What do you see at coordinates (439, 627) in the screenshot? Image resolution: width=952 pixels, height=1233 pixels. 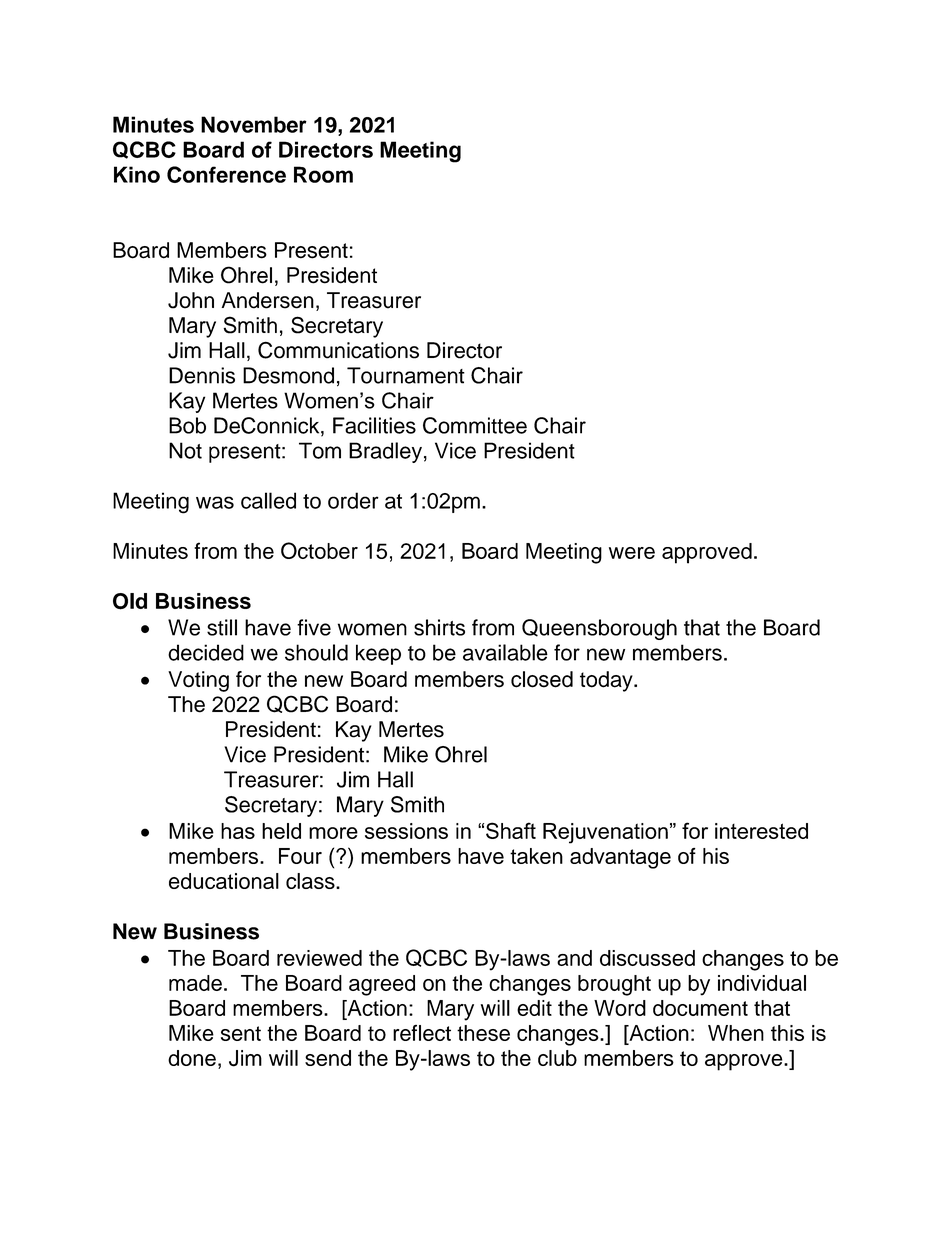 I see `shirts` at bounding box center [439, 627].
